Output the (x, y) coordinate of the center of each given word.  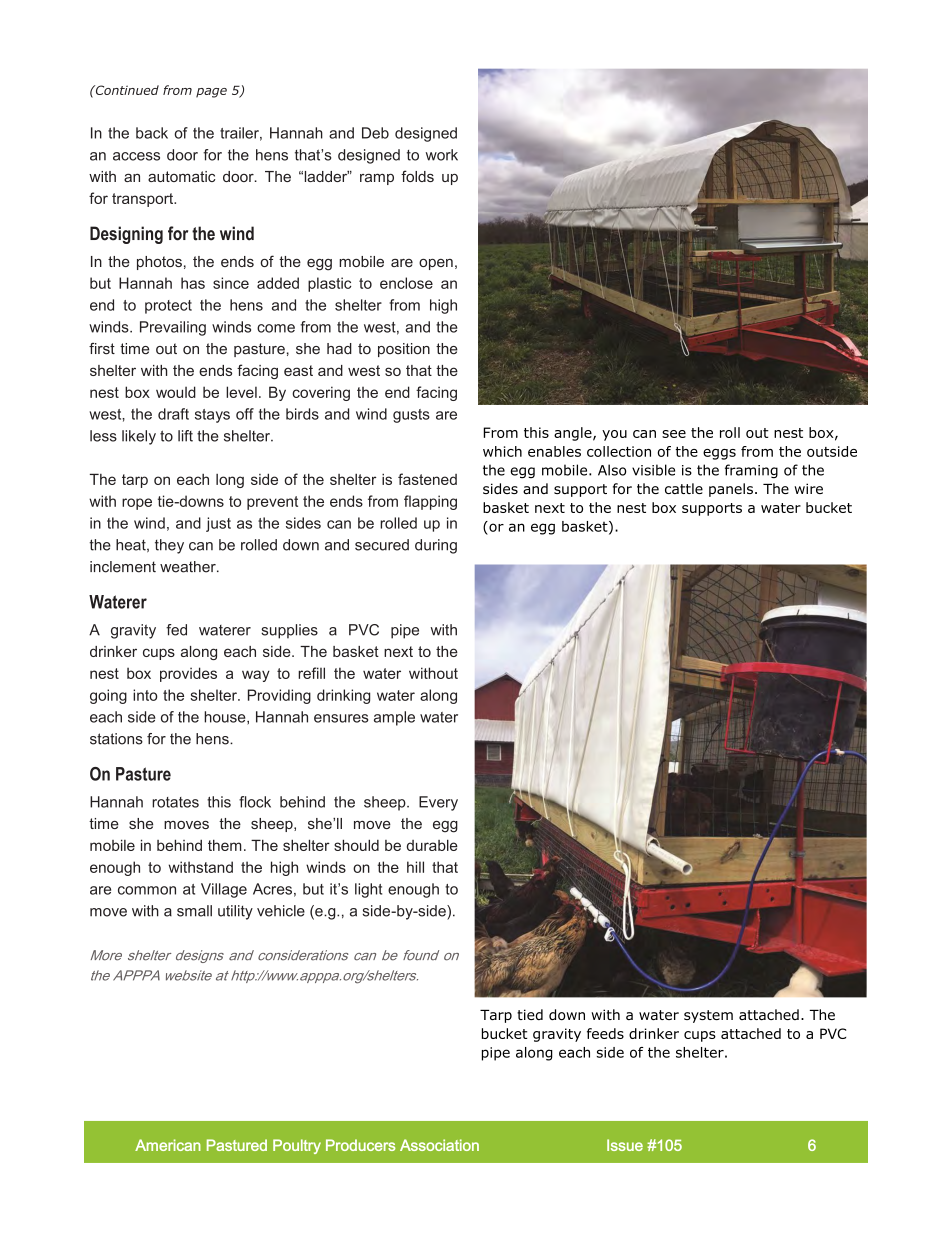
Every (438, 803)
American (168, 1145)
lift (185, 436)
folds (417, 176)
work (442, 155)
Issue (625, 1145)
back (152, 133)
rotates (175, 802)
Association (439, 1145)
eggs (719, 454)
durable (432, 845)
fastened (427, 479)
